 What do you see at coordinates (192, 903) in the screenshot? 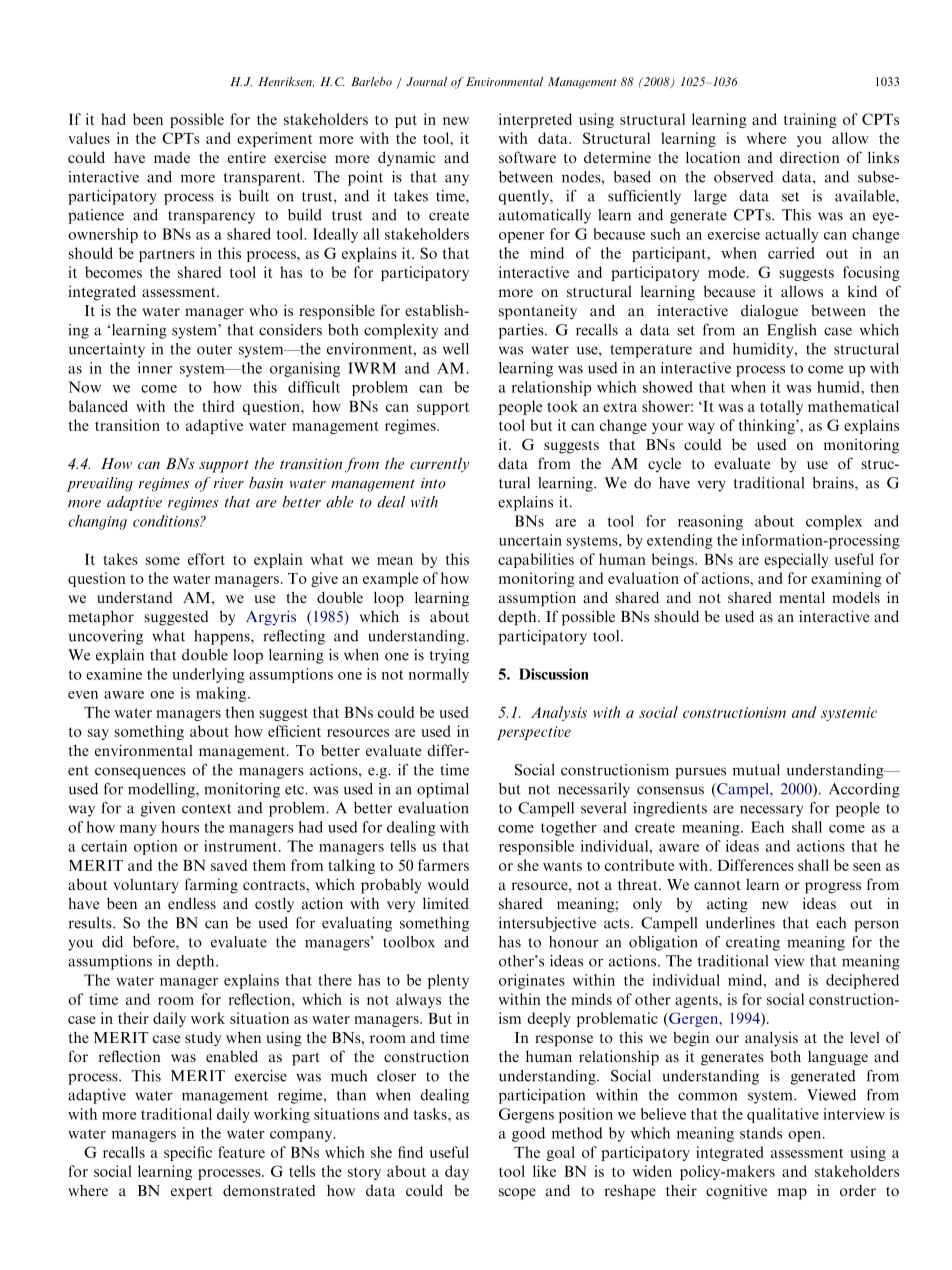
I see `endless` at bounding box center [192, 903].
